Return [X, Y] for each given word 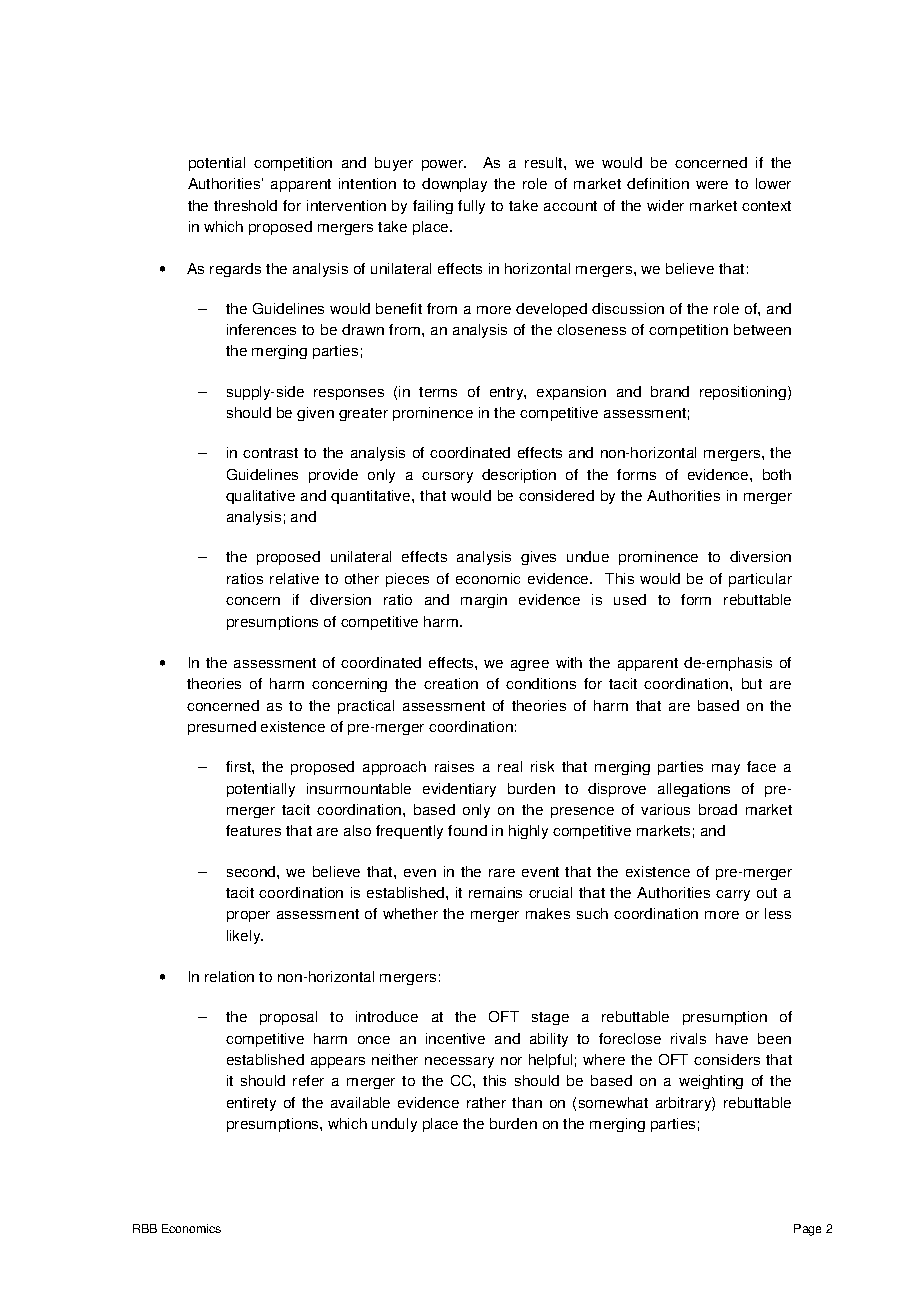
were [712, 185]
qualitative [260, 497]
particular [760, 580]
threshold [245, 205]
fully [471, 207]
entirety [251, 1104]
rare [502, 873]
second [252, 871]
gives [538, 558]
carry [733, 895]
